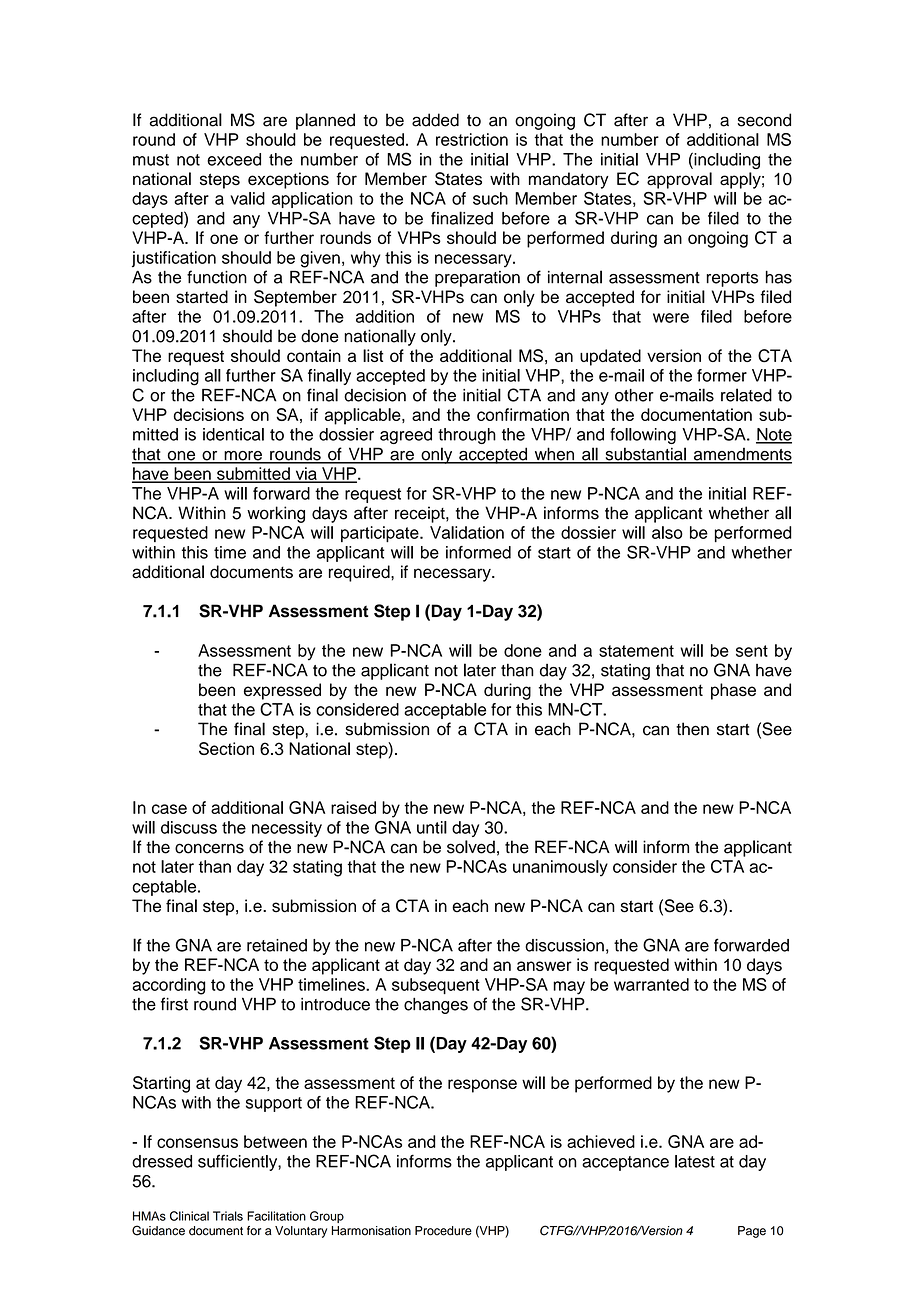 This document has width=924, height=1308. What do you see at coordinates (360, 573) in the document?
I see `required` at bounding box center [360, 573].
